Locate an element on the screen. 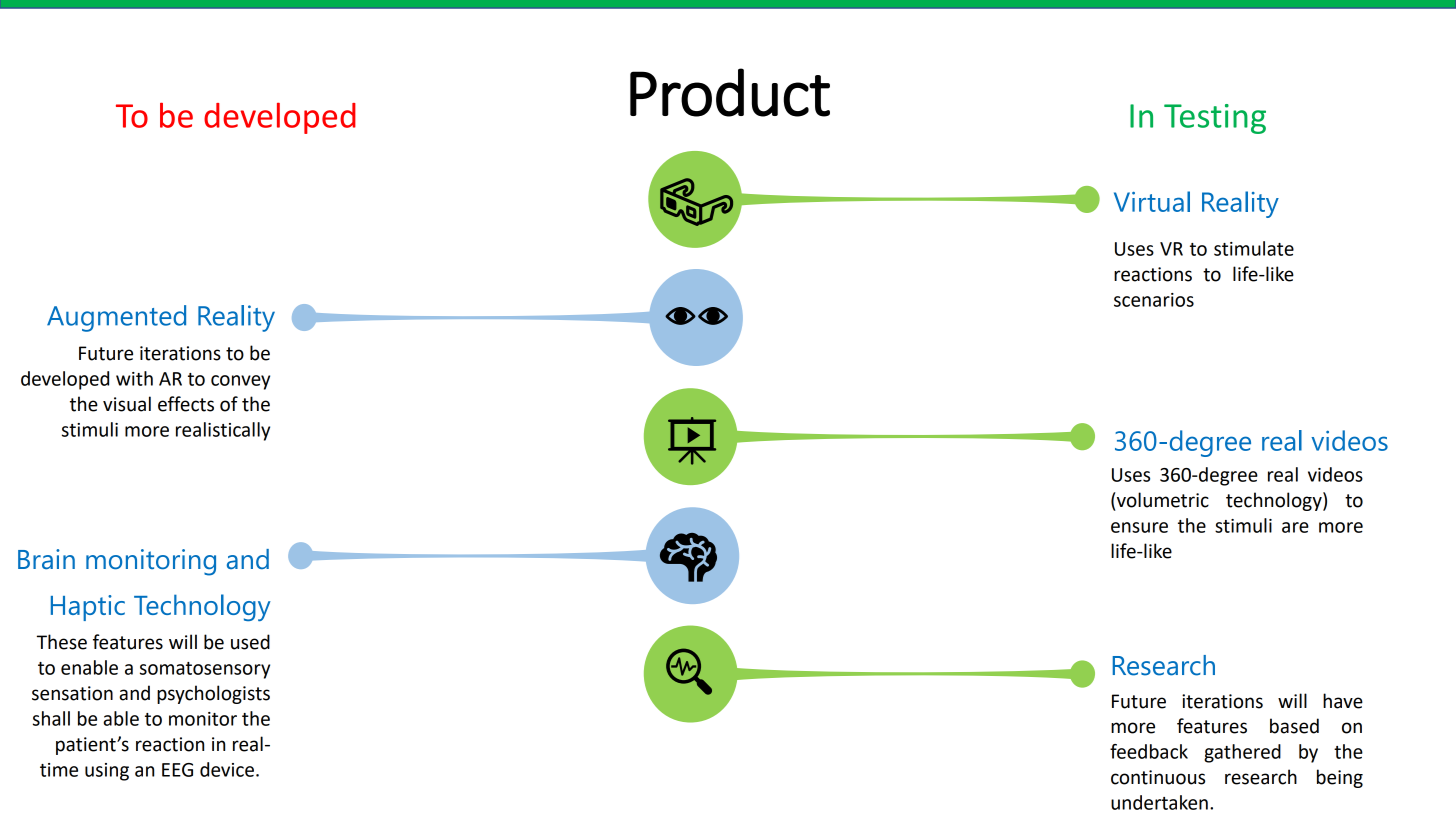 This screenshot has width=1456, height=819. convey is located at coordinates (240, 382).
